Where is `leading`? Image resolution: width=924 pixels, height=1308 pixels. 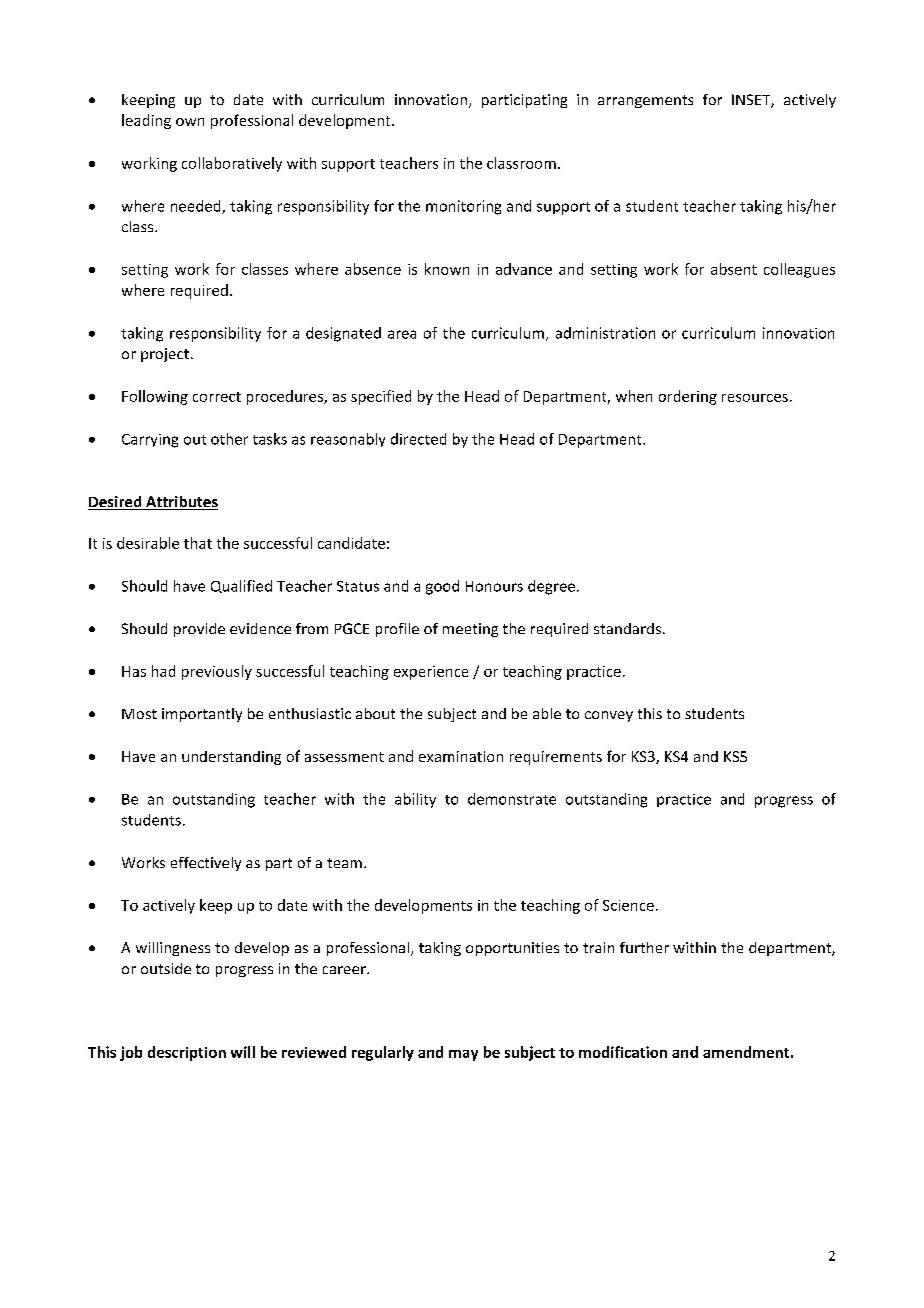
leading is located at coordinates (146, 121).
